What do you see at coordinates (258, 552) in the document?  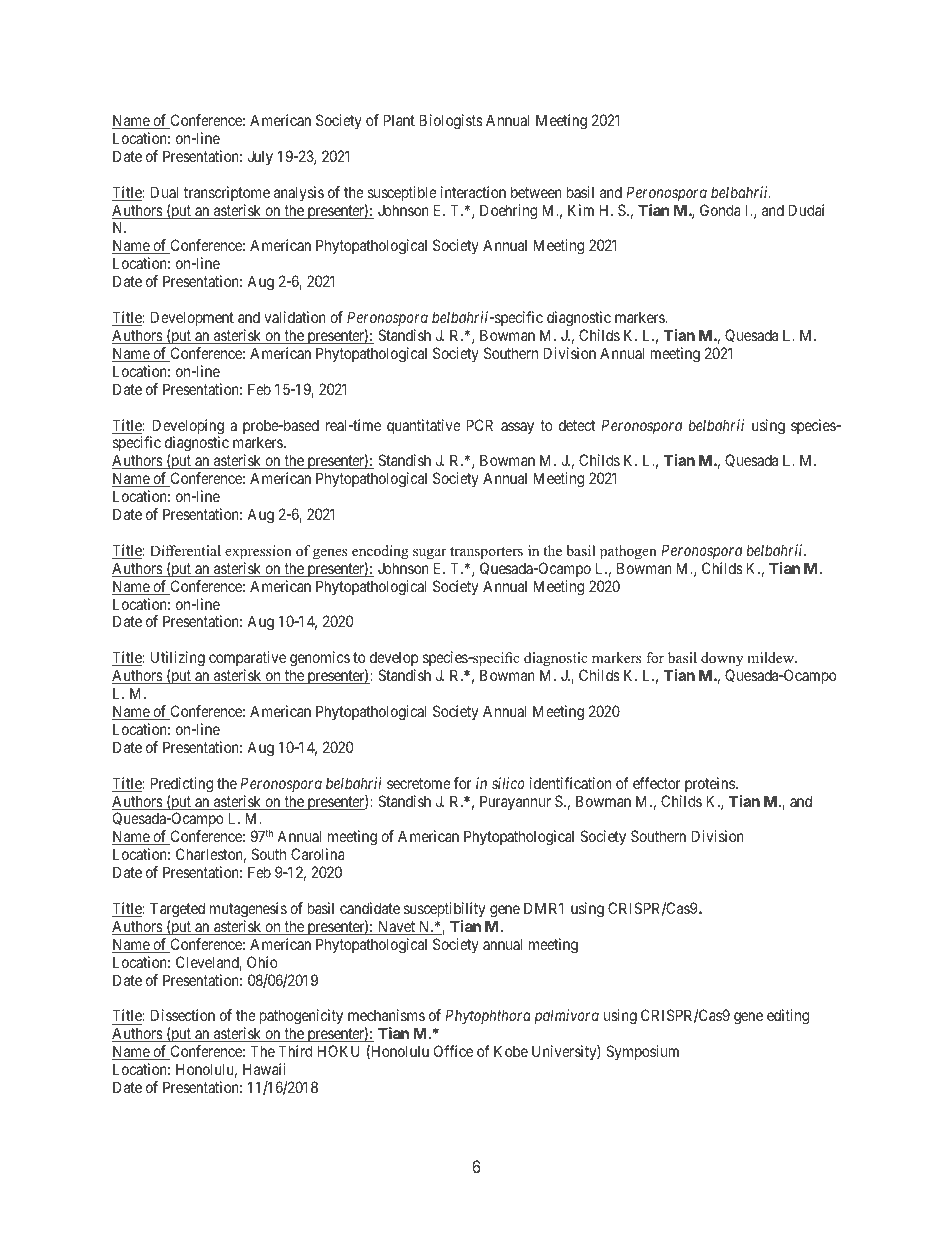 I see `expression` at bounding box center [258, 552].
